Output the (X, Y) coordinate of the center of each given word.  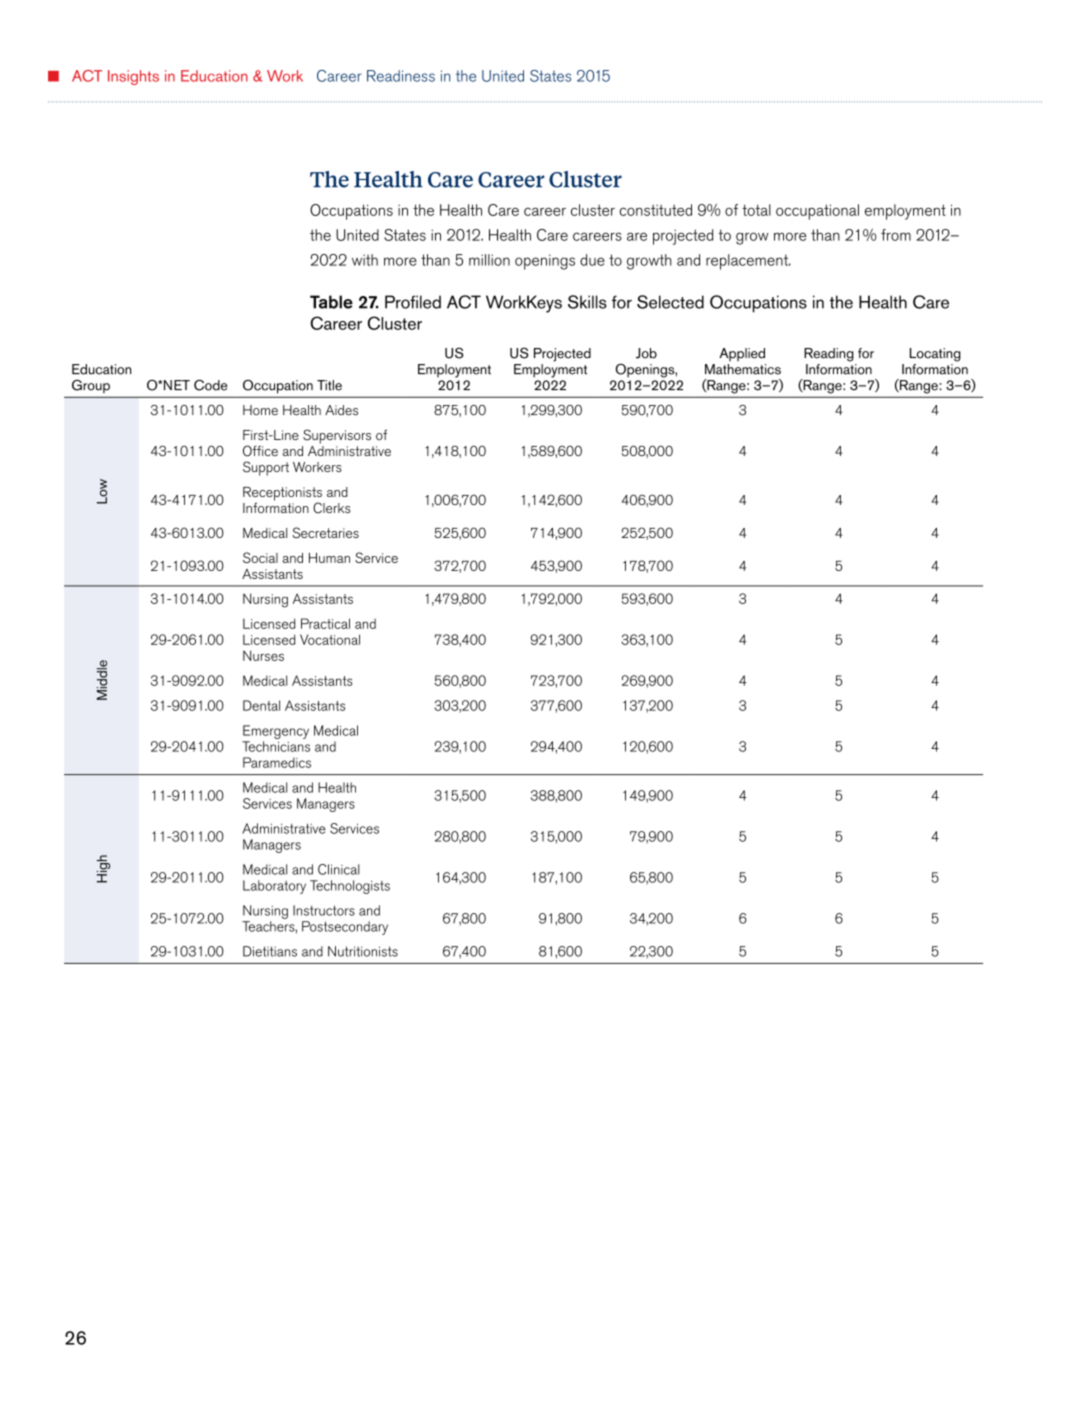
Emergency (276, 732)
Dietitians (270, 951)
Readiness (401, 76)
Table (331, 302)
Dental (261, 705)
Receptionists (282, 495)
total (756, 210)
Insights (133, 77)
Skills (587, 302)
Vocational (330, 639)
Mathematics (743, 369)
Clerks (331, 508)
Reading (829, 355)
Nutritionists (363, 951)
